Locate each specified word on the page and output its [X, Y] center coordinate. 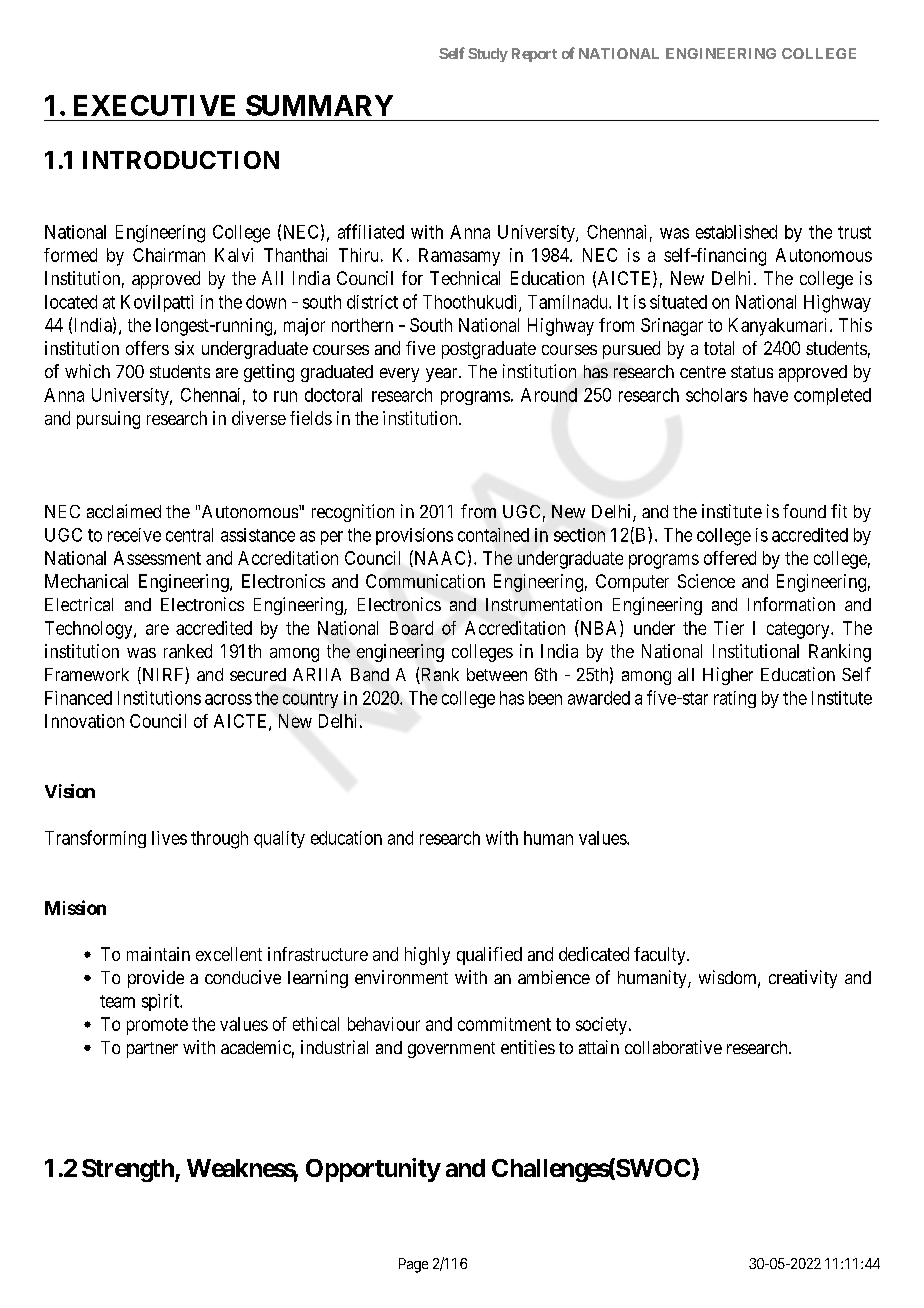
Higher [728, 676]
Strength [129, 1170]
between [497, 674]
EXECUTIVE [154, 105]
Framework [87, 674]
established [736, 232]
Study [488, 55]
